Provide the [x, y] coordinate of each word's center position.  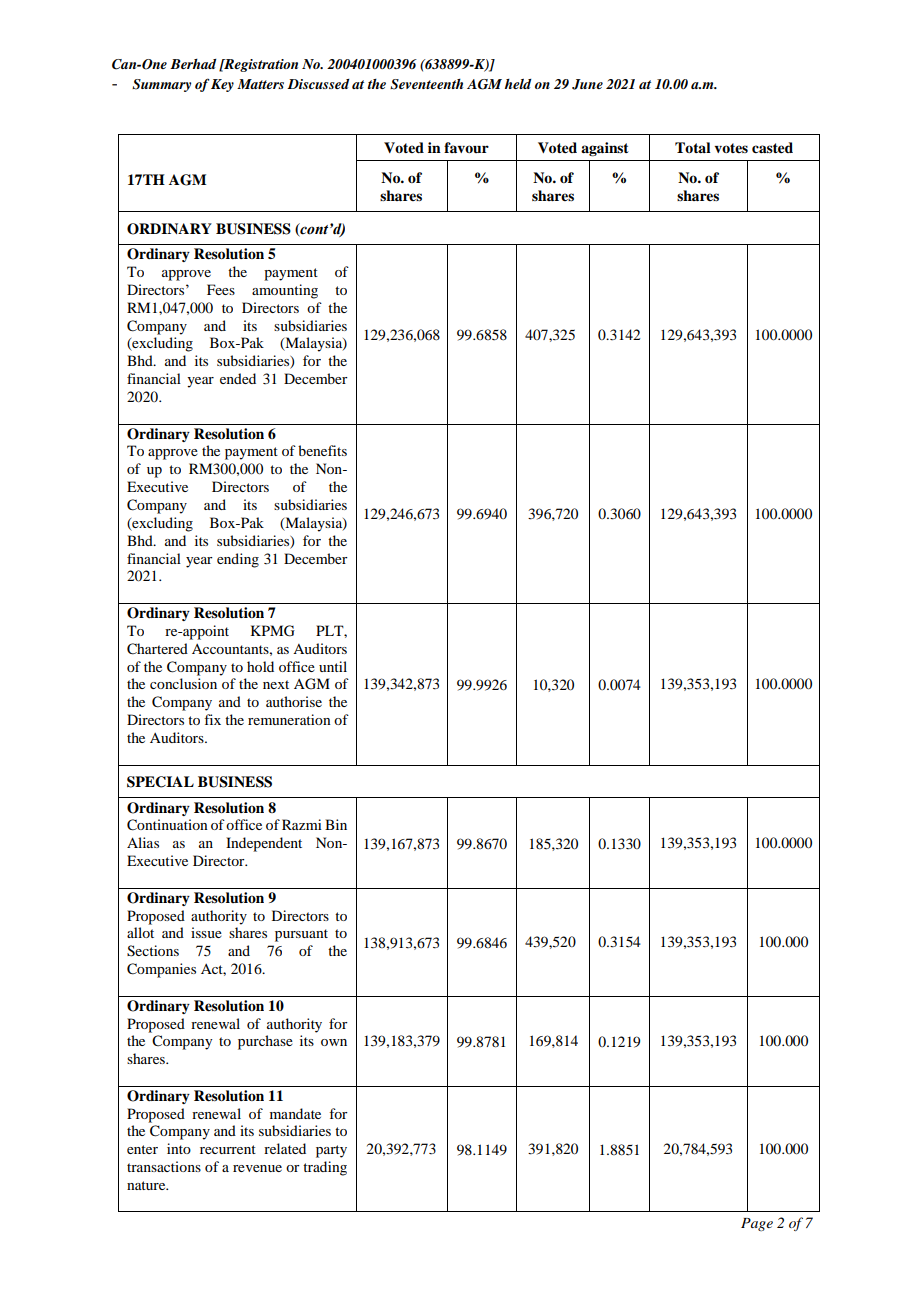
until [333, 666]
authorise [294, 701]
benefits [322, 450]
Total [693, 147]
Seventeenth [426, 84]
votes [731, 148]
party [331, 1151]
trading [325, 1168]
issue [206, 932]
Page [757, 1224]
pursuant [301, 935]
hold [260, 666]
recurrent [228, 1149]
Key [222, 85]
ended [238, 378]
